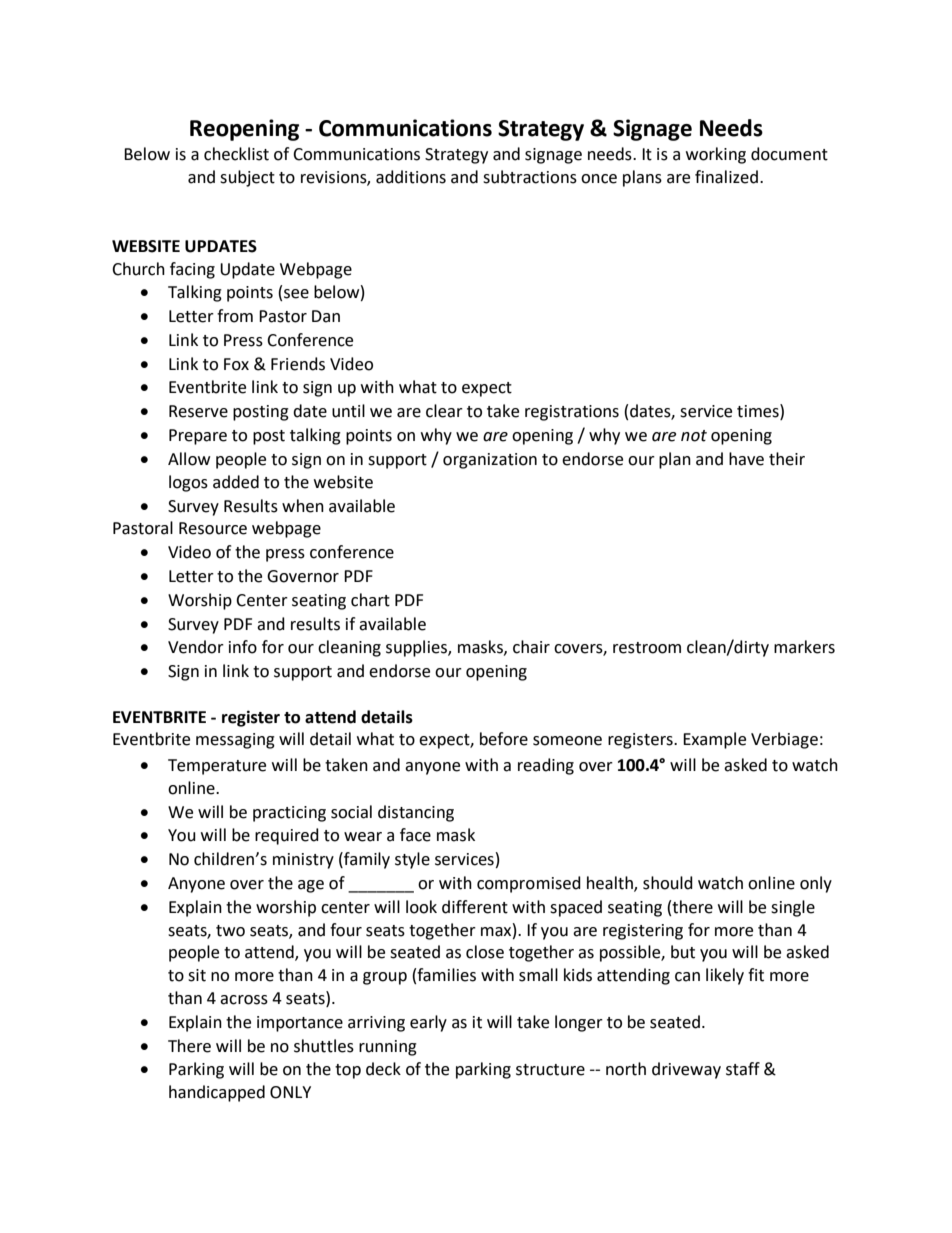  What do you see at coordinates (694, 436) in the screenshot?
I see `not` at bounding box center [694, 436].
